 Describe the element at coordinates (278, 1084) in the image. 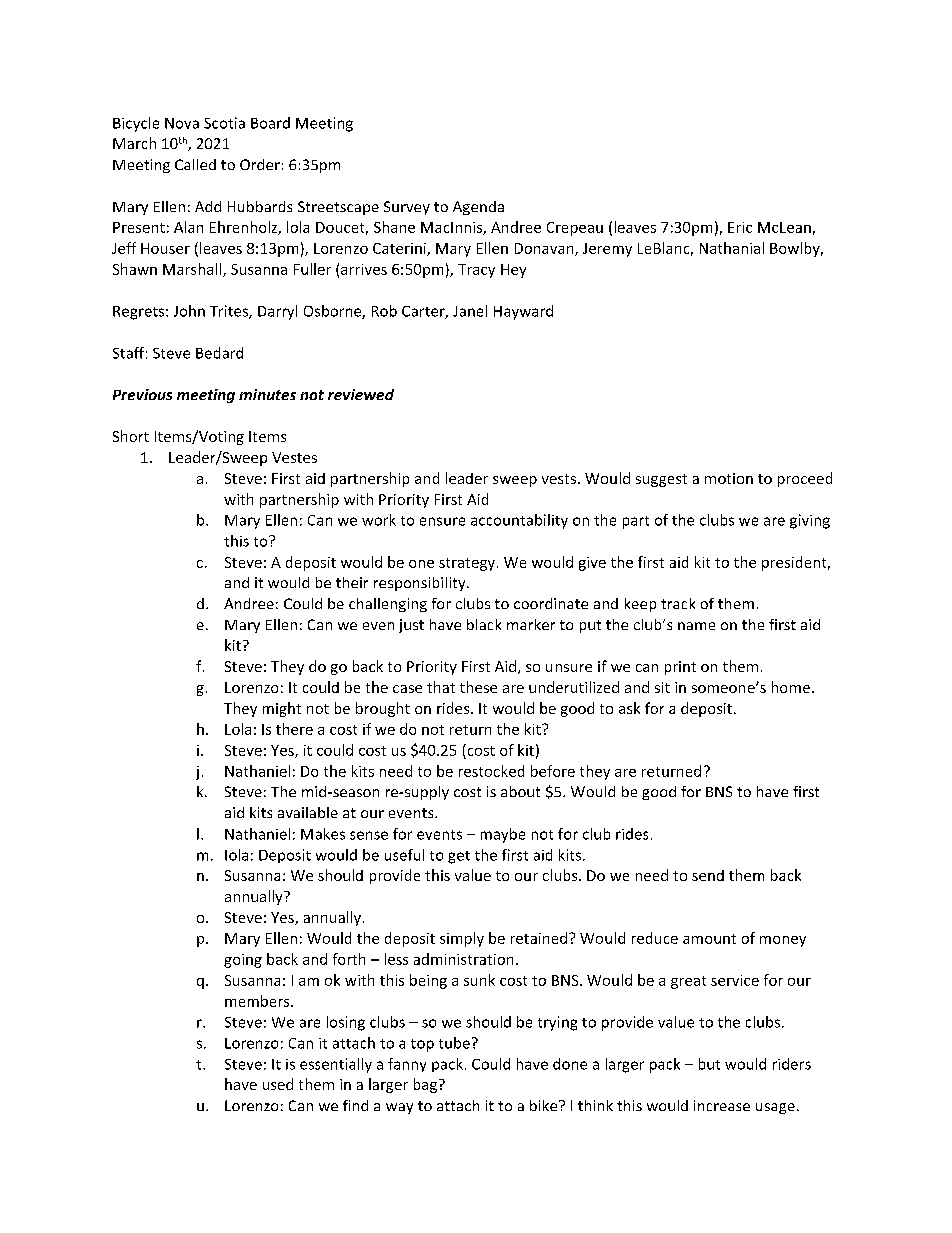

I see `used` at that location.
